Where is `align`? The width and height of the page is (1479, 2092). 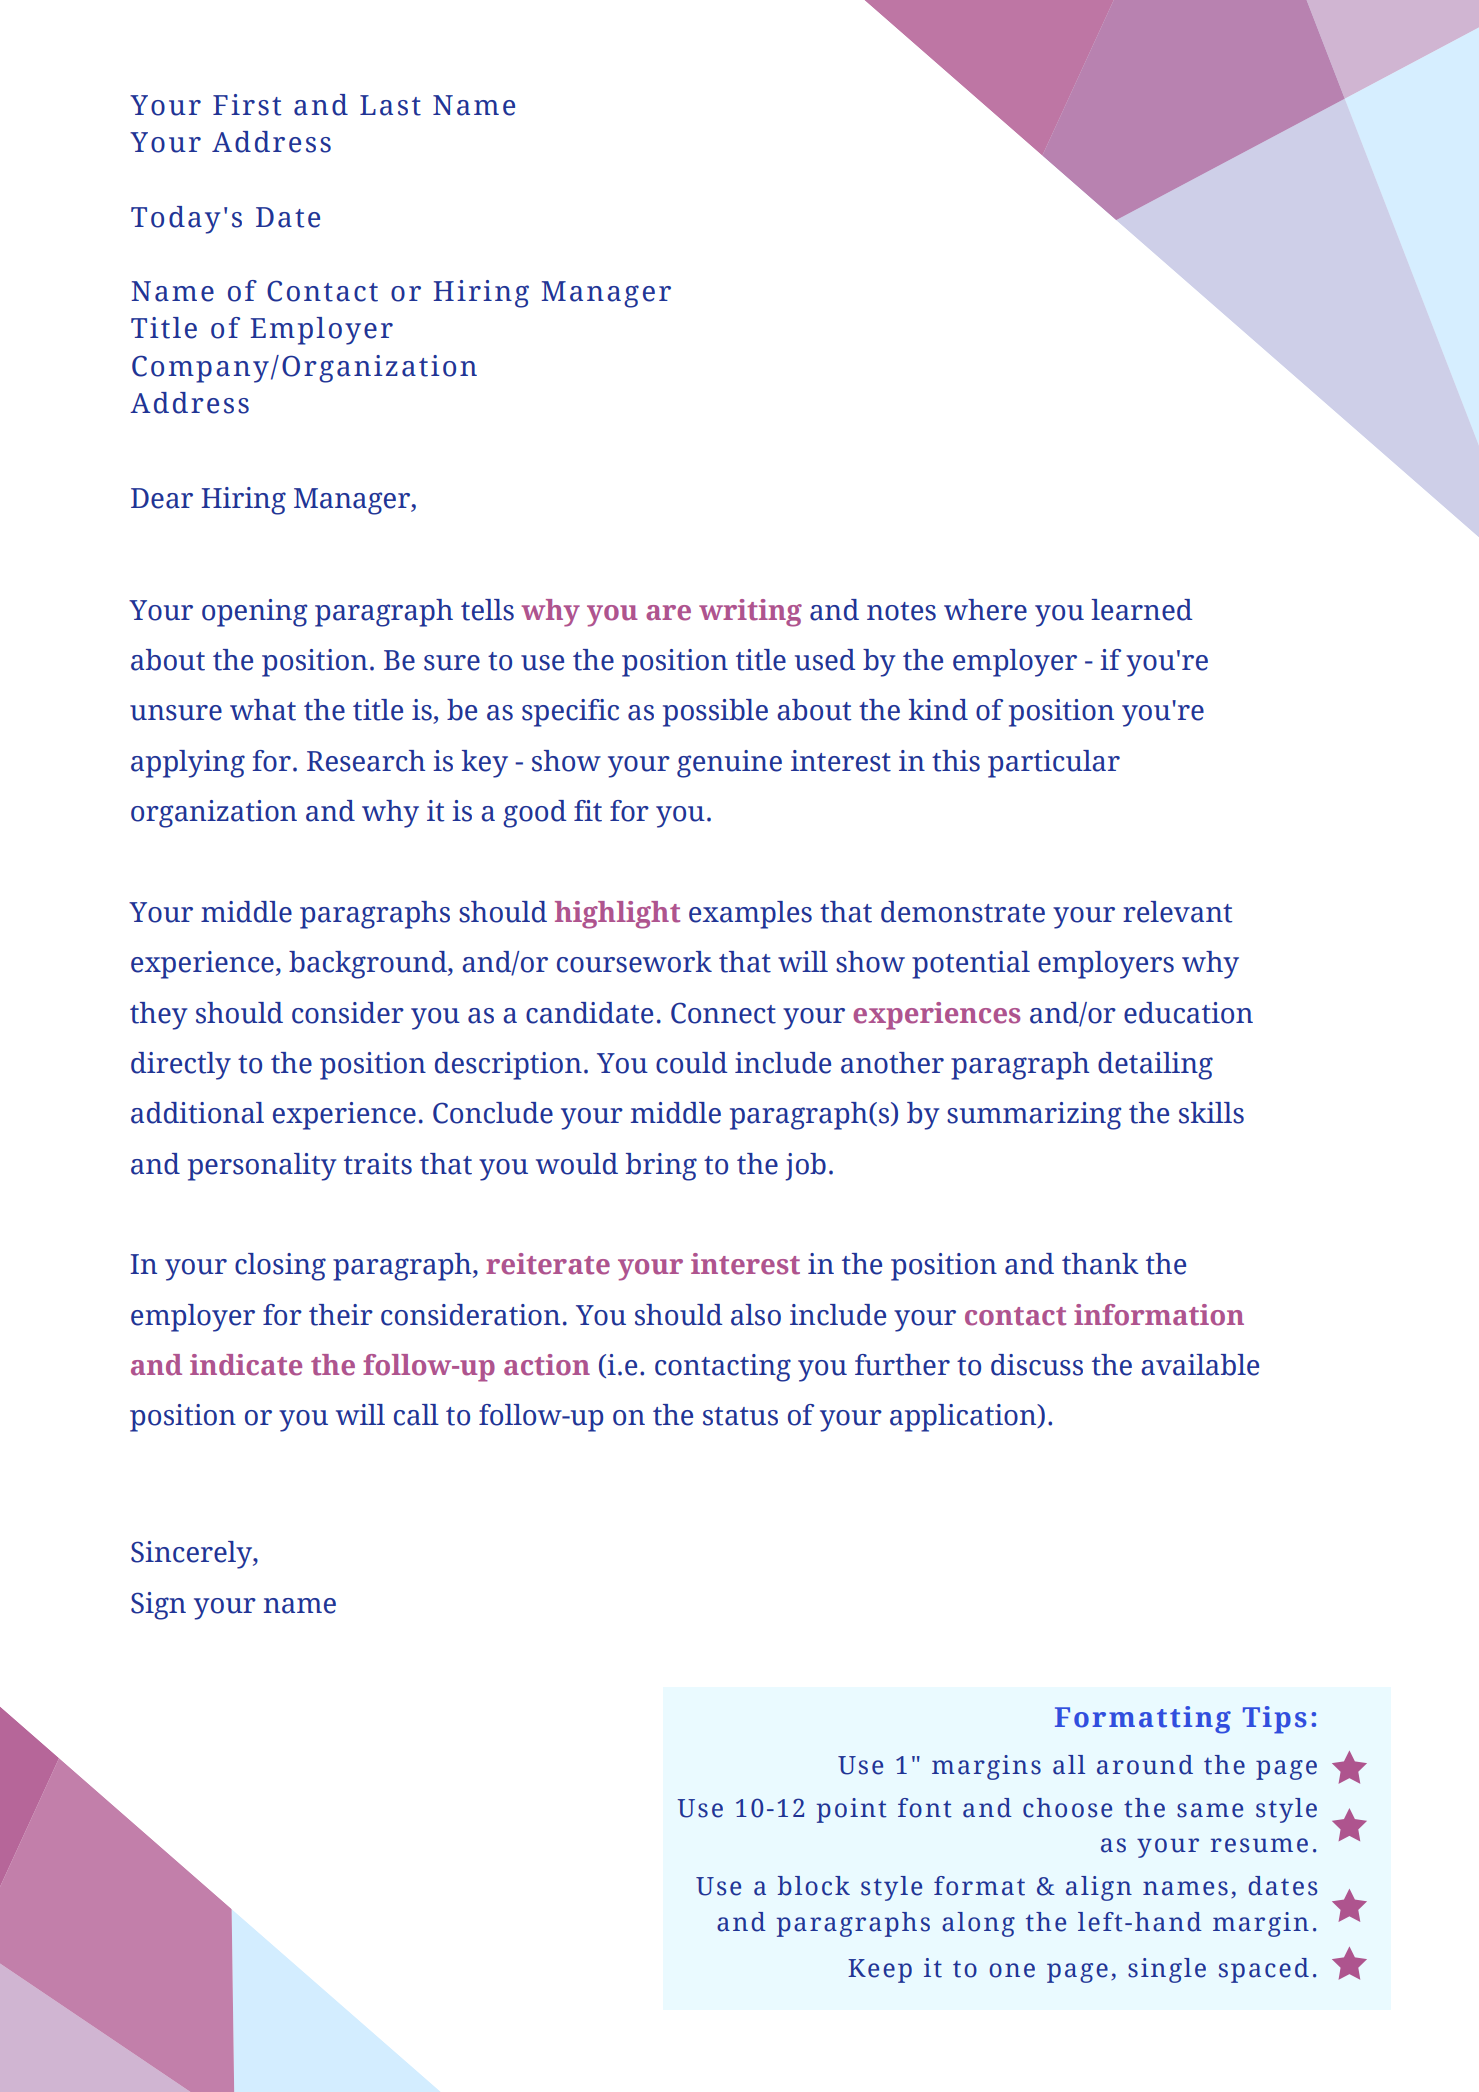
align is located at coordinates (1099, 1888).
